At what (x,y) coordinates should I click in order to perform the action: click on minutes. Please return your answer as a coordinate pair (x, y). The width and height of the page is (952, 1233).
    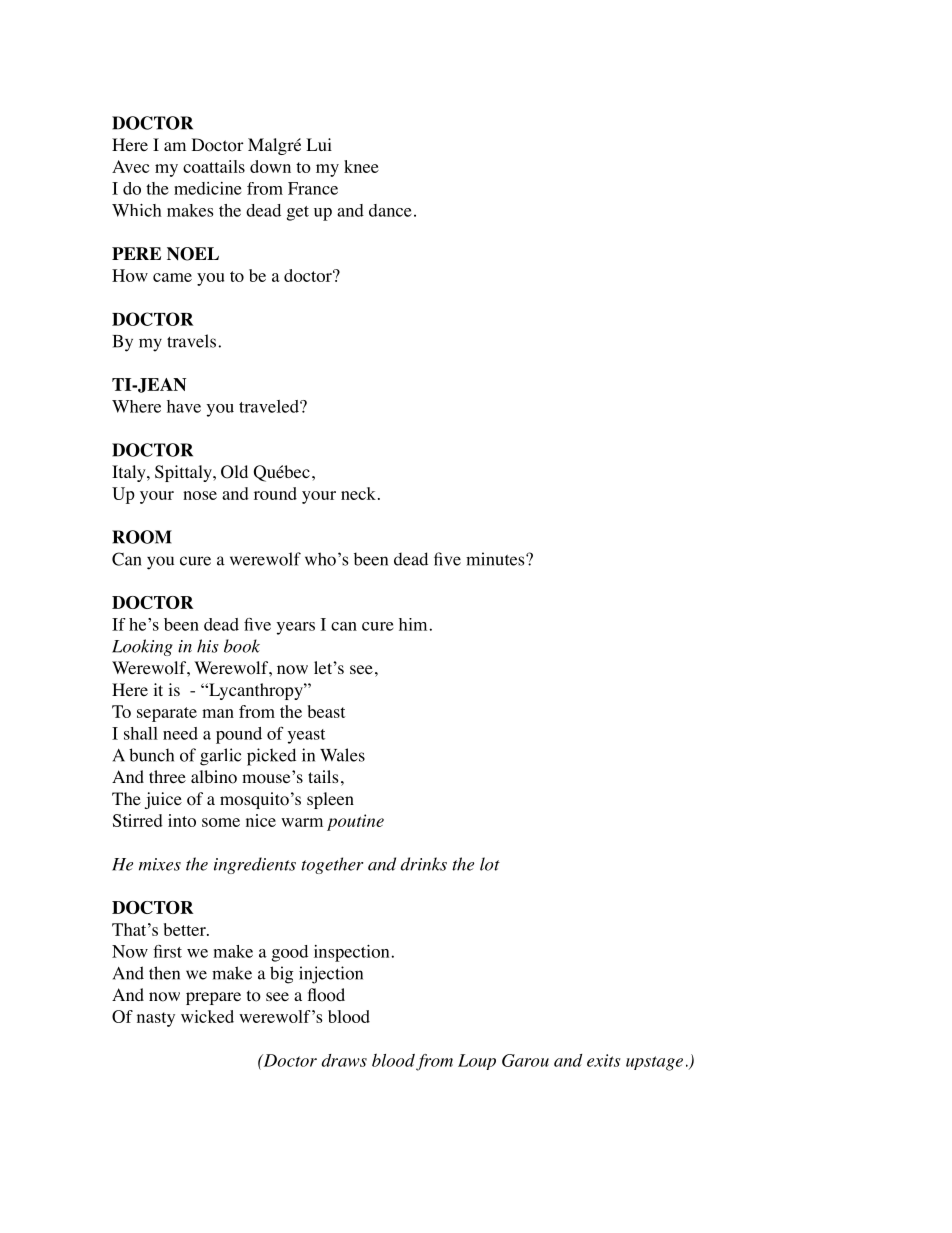
    Looking at the image, I should click on (496, 559).
